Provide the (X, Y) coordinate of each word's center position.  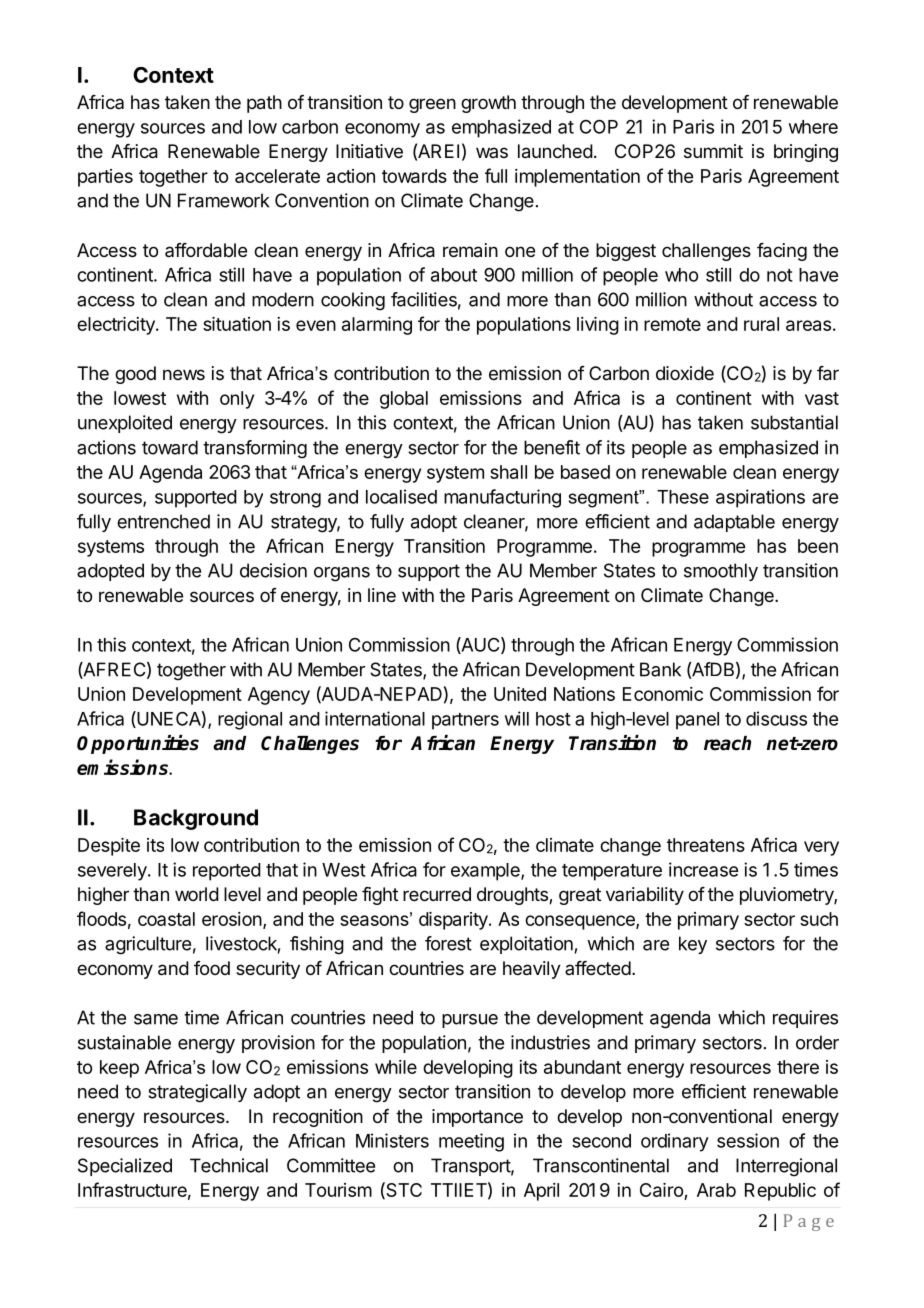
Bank (660, 669)
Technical (229, 1165)
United (520, 694)
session (748, 1140)
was (492, 152)
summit (713, 151)
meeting (471, 1142)
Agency (279, 696)
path (264, 104)
